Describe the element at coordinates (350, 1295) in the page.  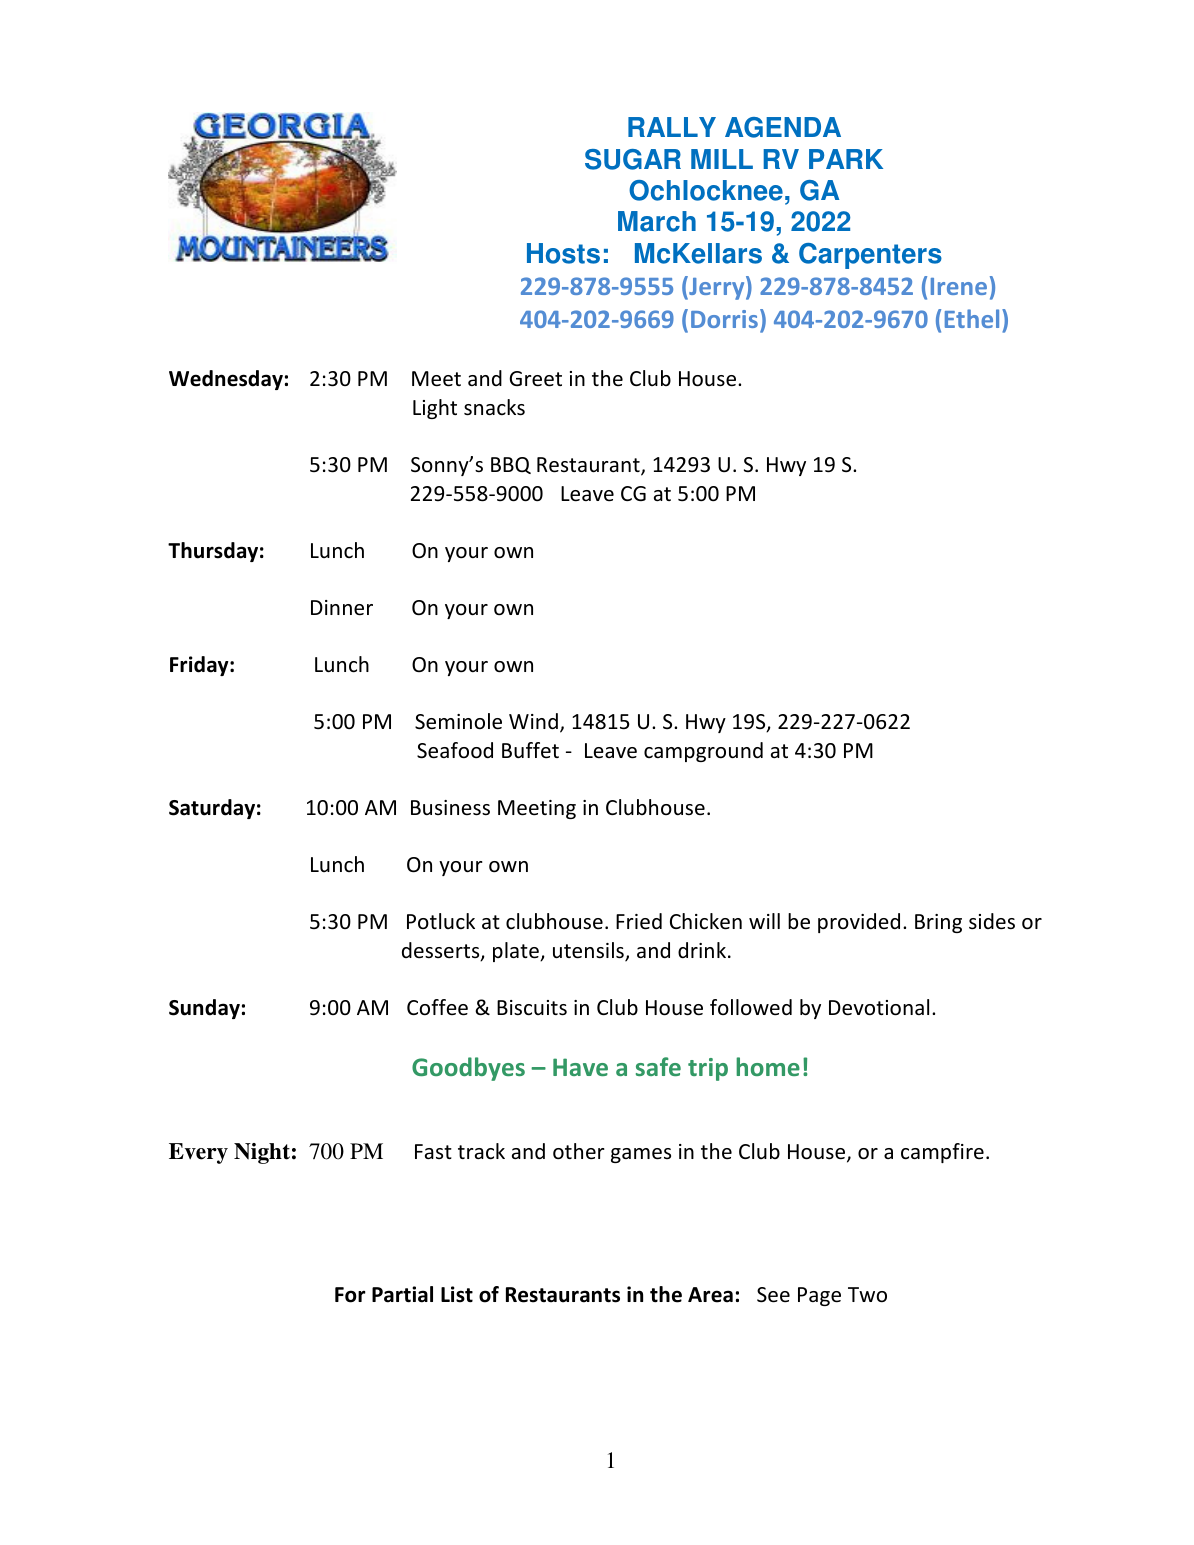
I see `For` at that location.
